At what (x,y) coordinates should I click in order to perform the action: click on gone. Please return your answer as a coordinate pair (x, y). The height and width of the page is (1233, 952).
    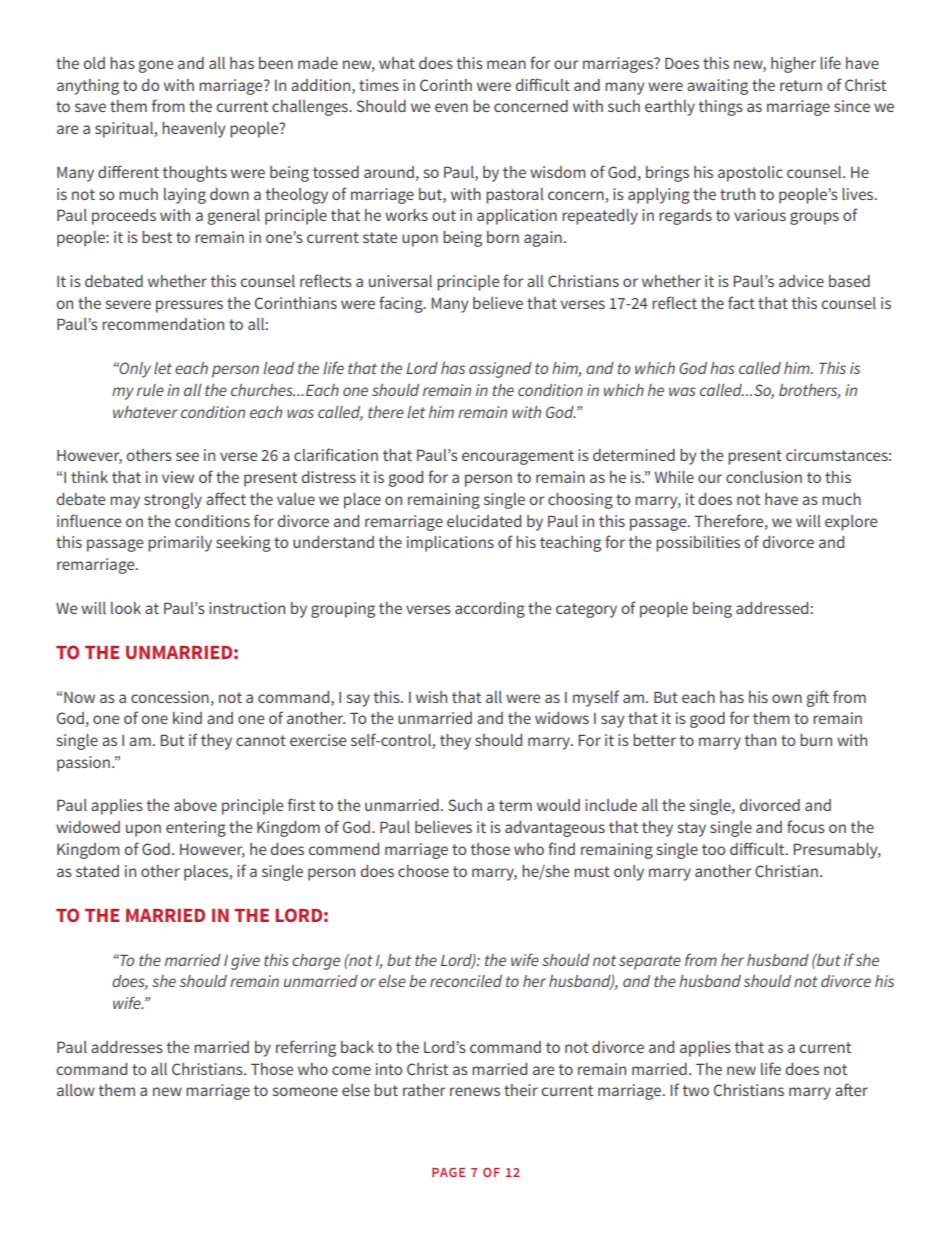
    Looking at the image, I should click on (155, 66).
